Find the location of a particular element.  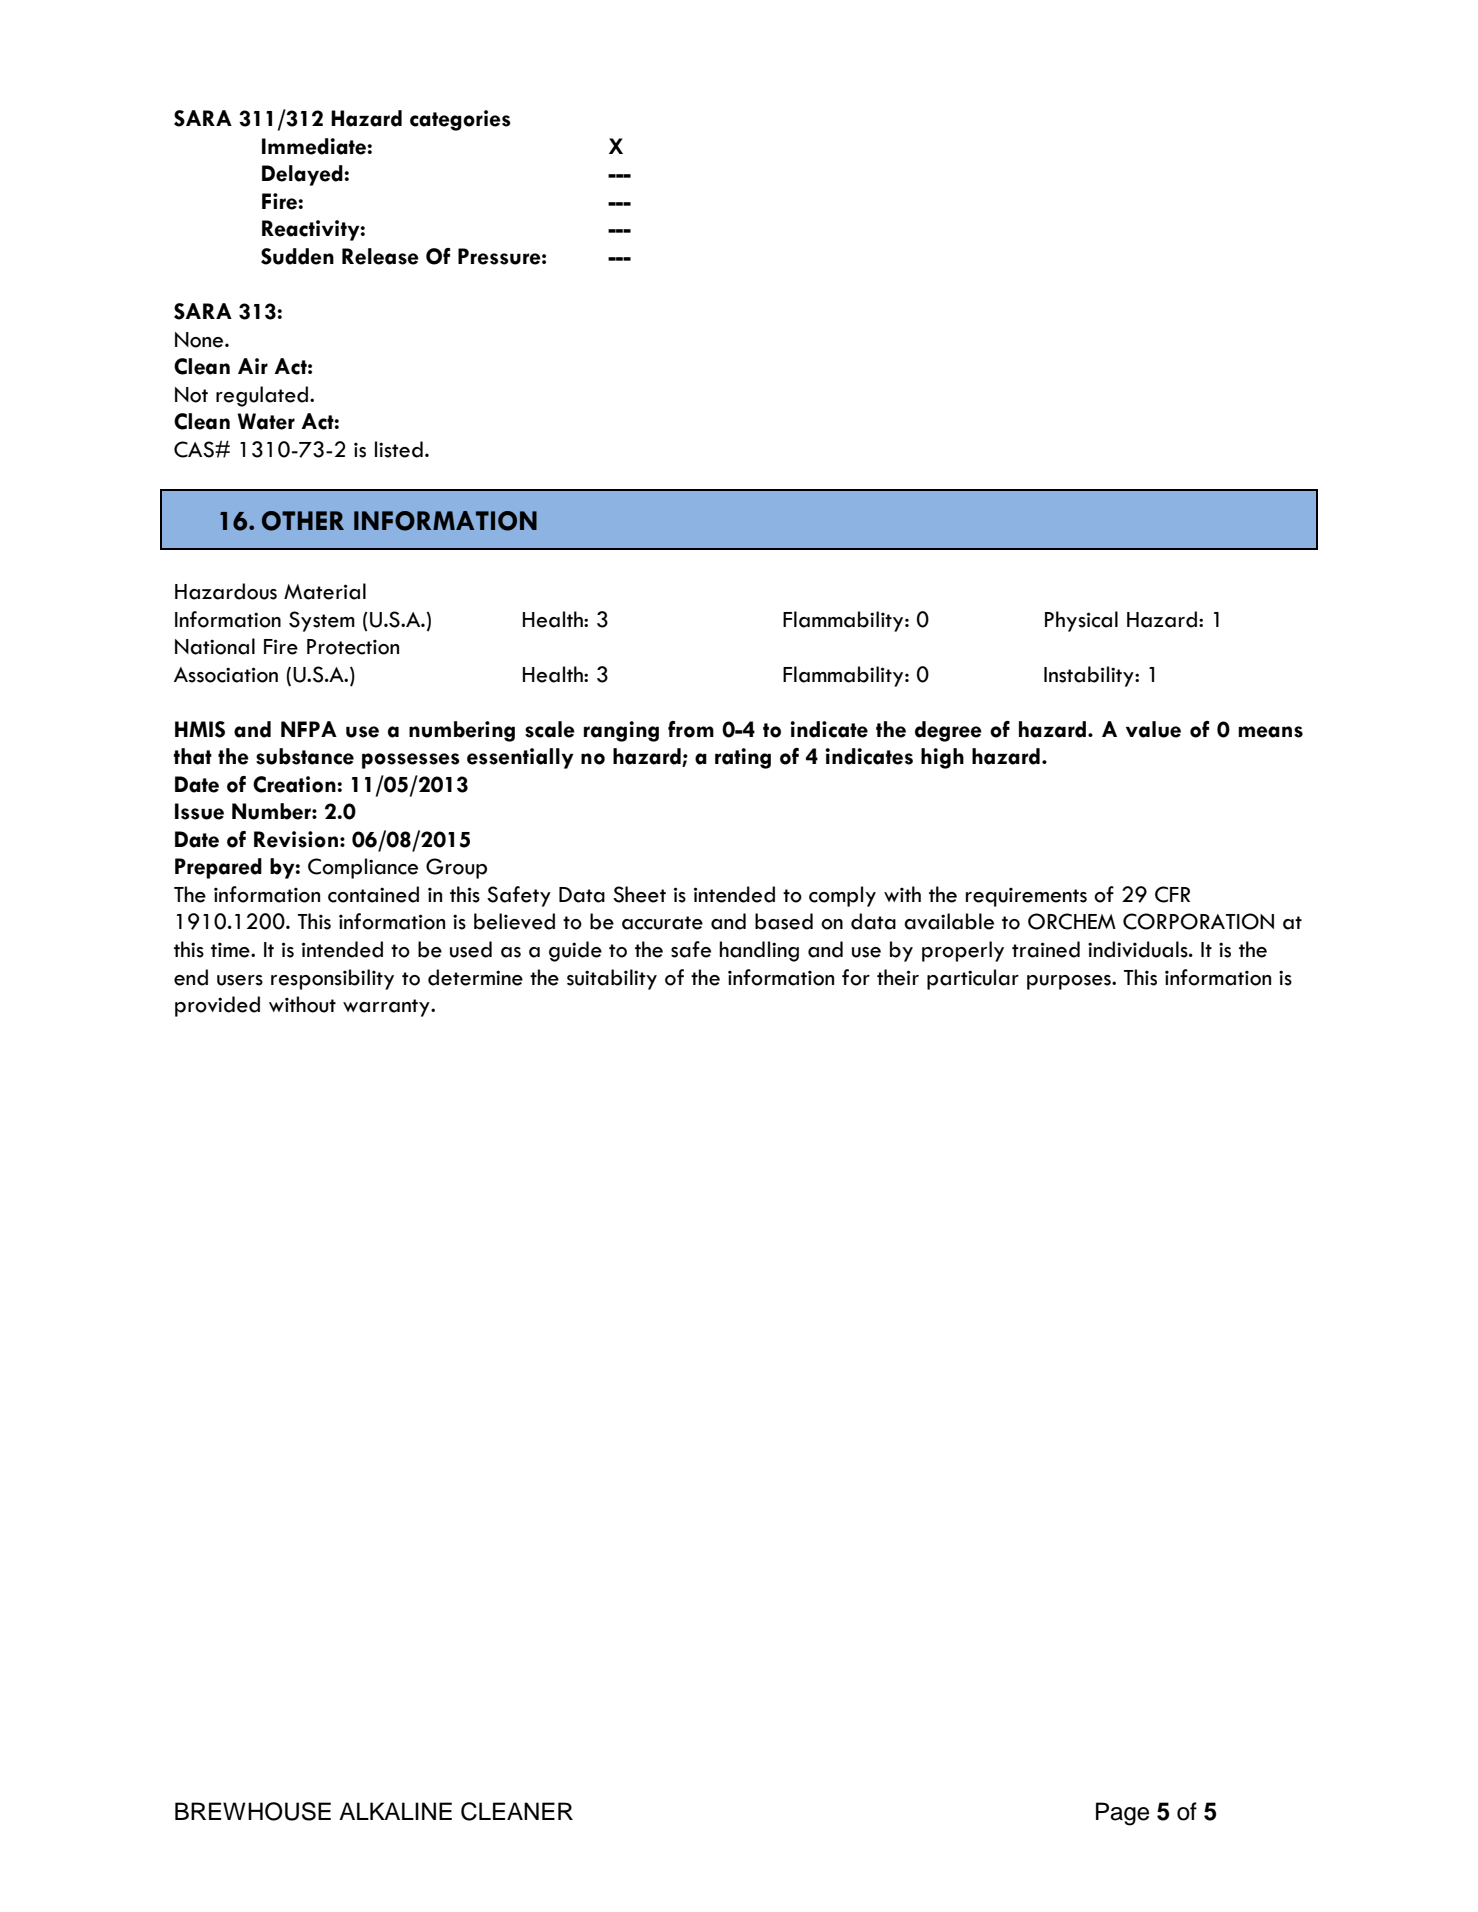

Delayed is located at coordinates (303, 175).
